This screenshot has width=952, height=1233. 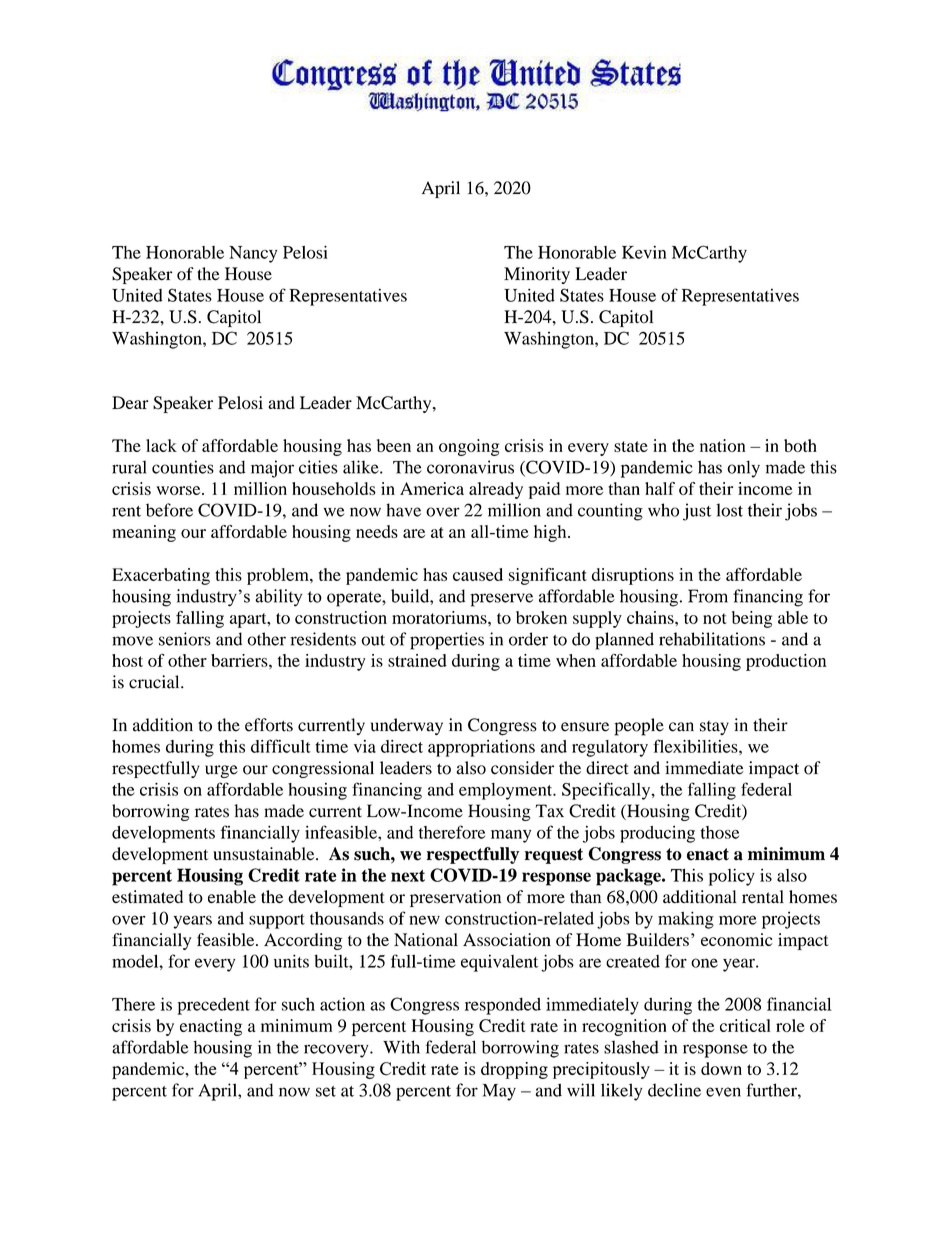 I want to click on Nancy, so click(x=253, y=254).
